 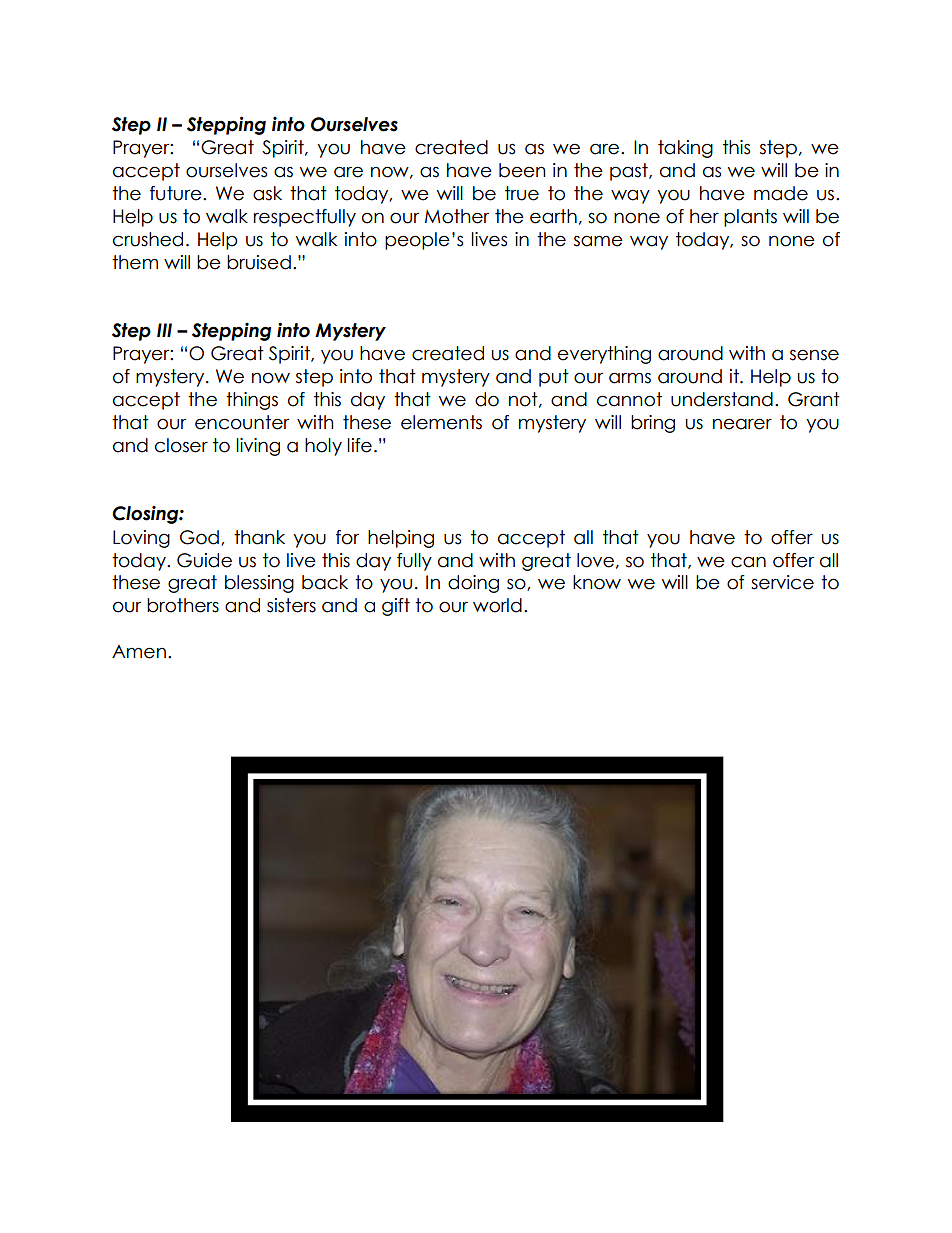 I want to click on understand, so click(x=722, y=399).
